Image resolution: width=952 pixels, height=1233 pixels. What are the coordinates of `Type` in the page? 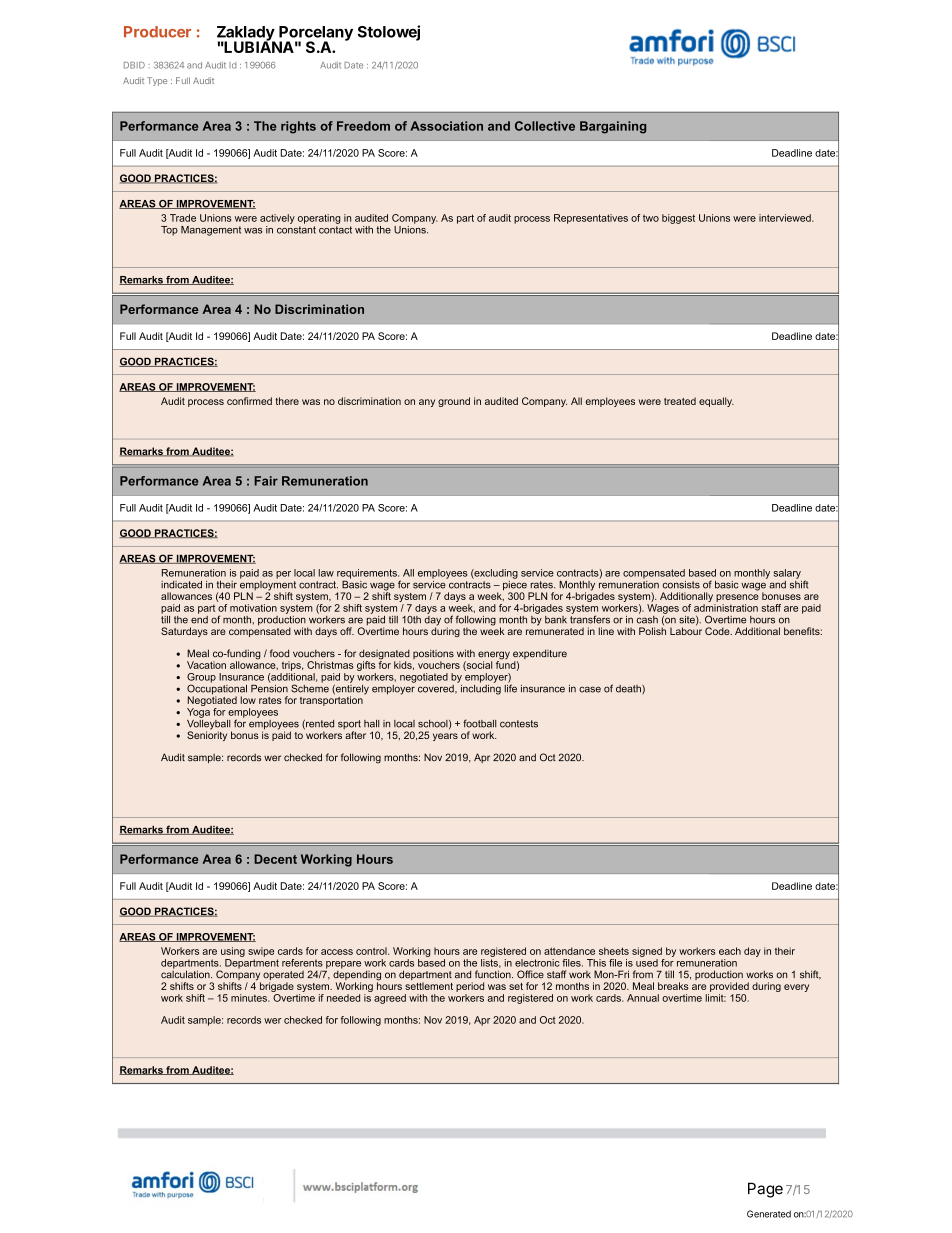 It's located at (157, 81).
